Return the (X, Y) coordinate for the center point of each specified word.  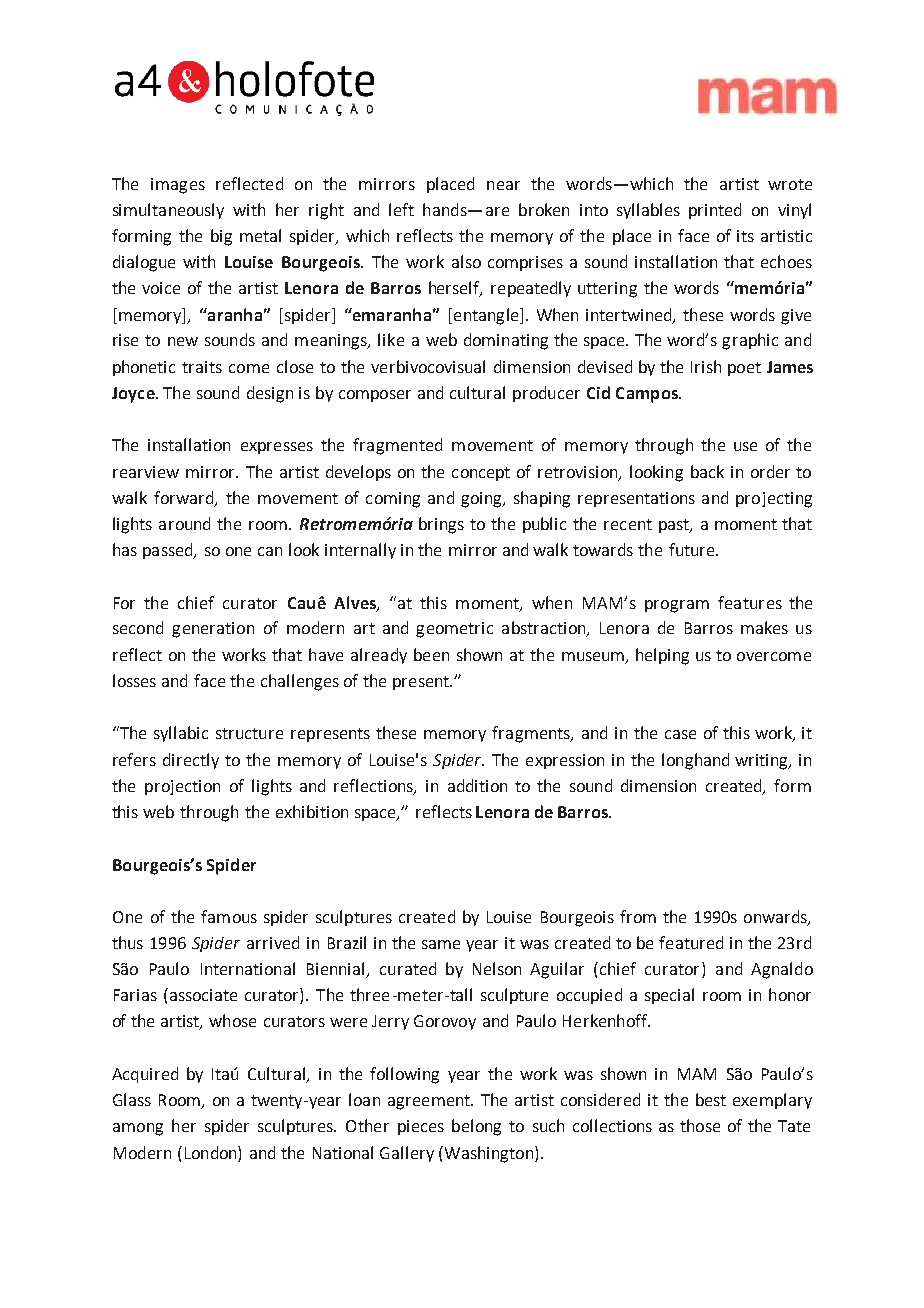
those (700, 1125)
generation (213, 630)
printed (715, 211)
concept (481, 474)
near (503, 185)
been (431, 654)
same (441, 944)
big (221, 237)
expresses (277, 448)
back (707, 471)
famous (229, 916)
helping (662, 656)
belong (476, 1127)
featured (691, 942)
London (212, 1152)
